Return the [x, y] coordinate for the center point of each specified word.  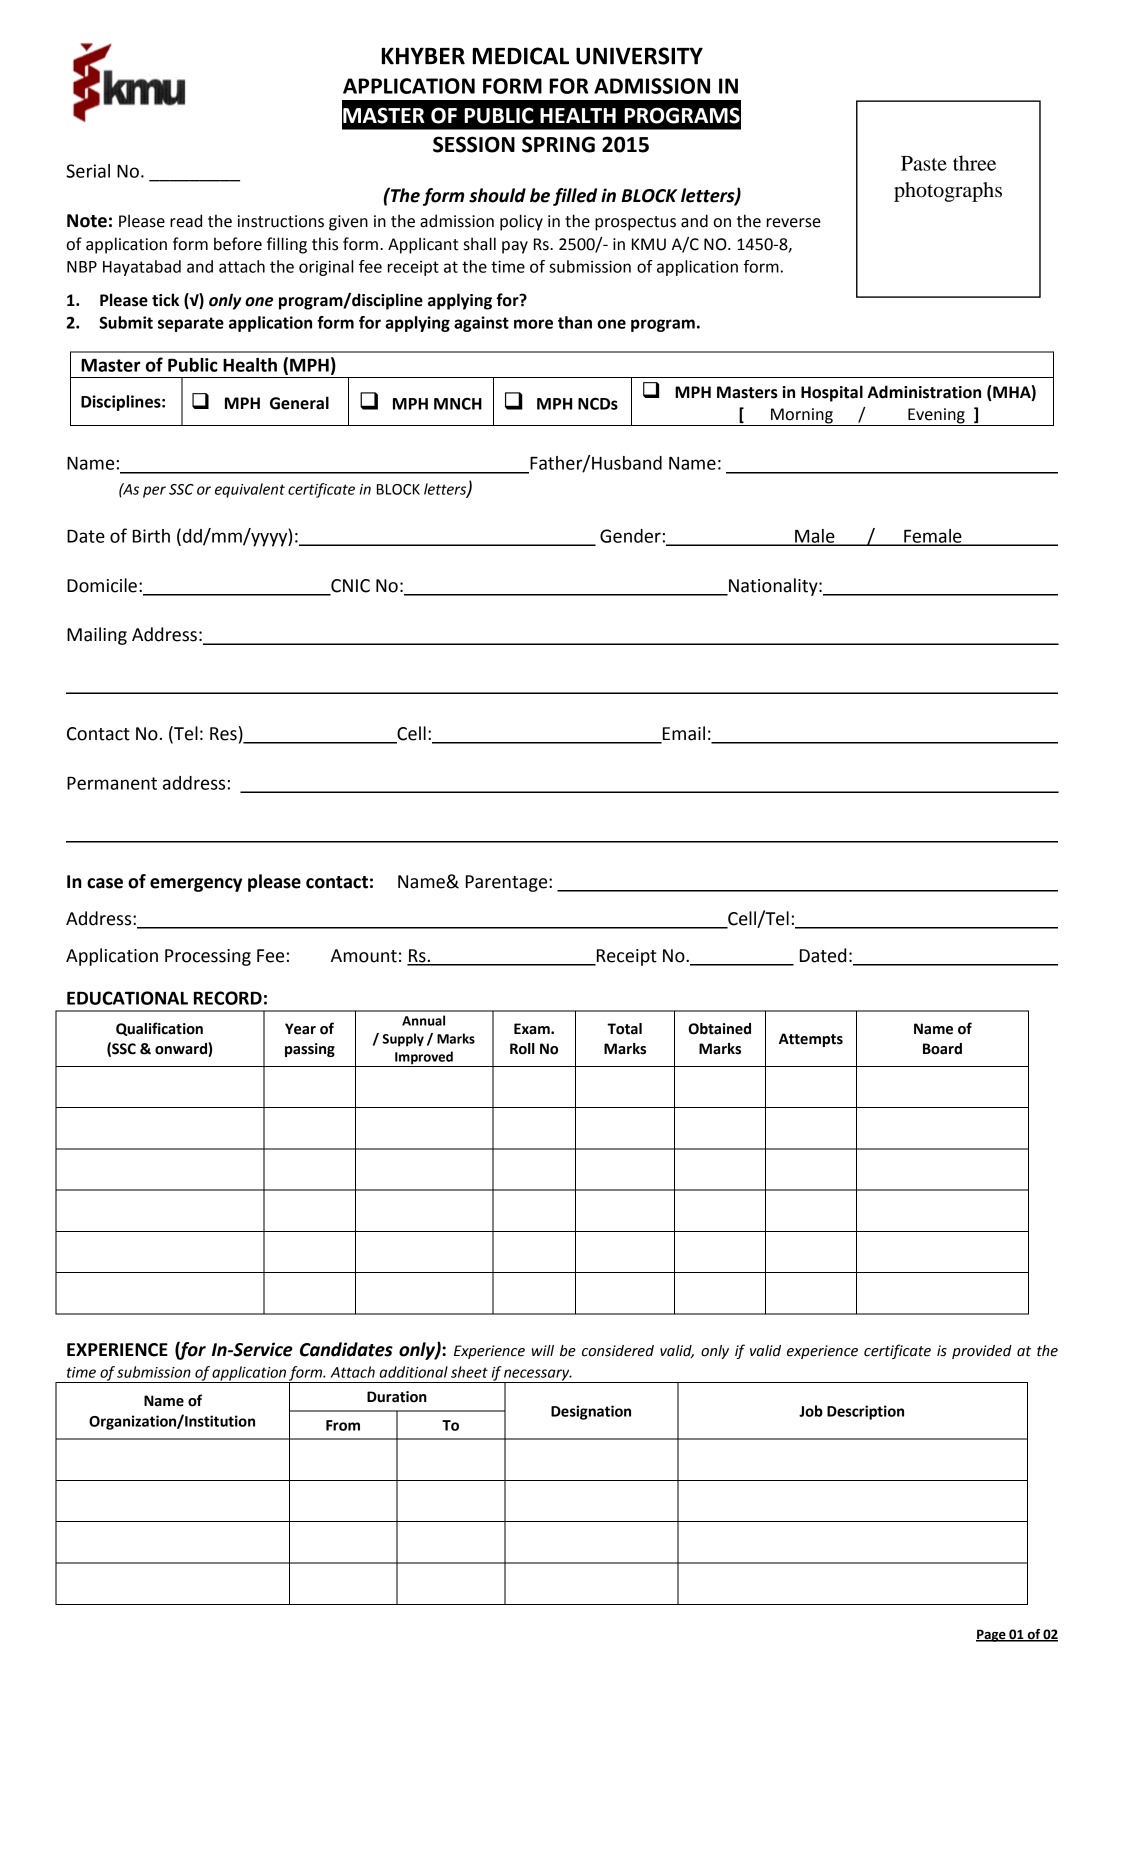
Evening [936, 417]
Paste [924, 163]
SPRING [558, 144]
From [343, 1425]
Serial [88, 171]
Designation [591, 1412]
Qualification [159, 1029]
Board [942, 1049]
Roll [522, 1049]
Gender [630, 536]
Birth [151, 536]
